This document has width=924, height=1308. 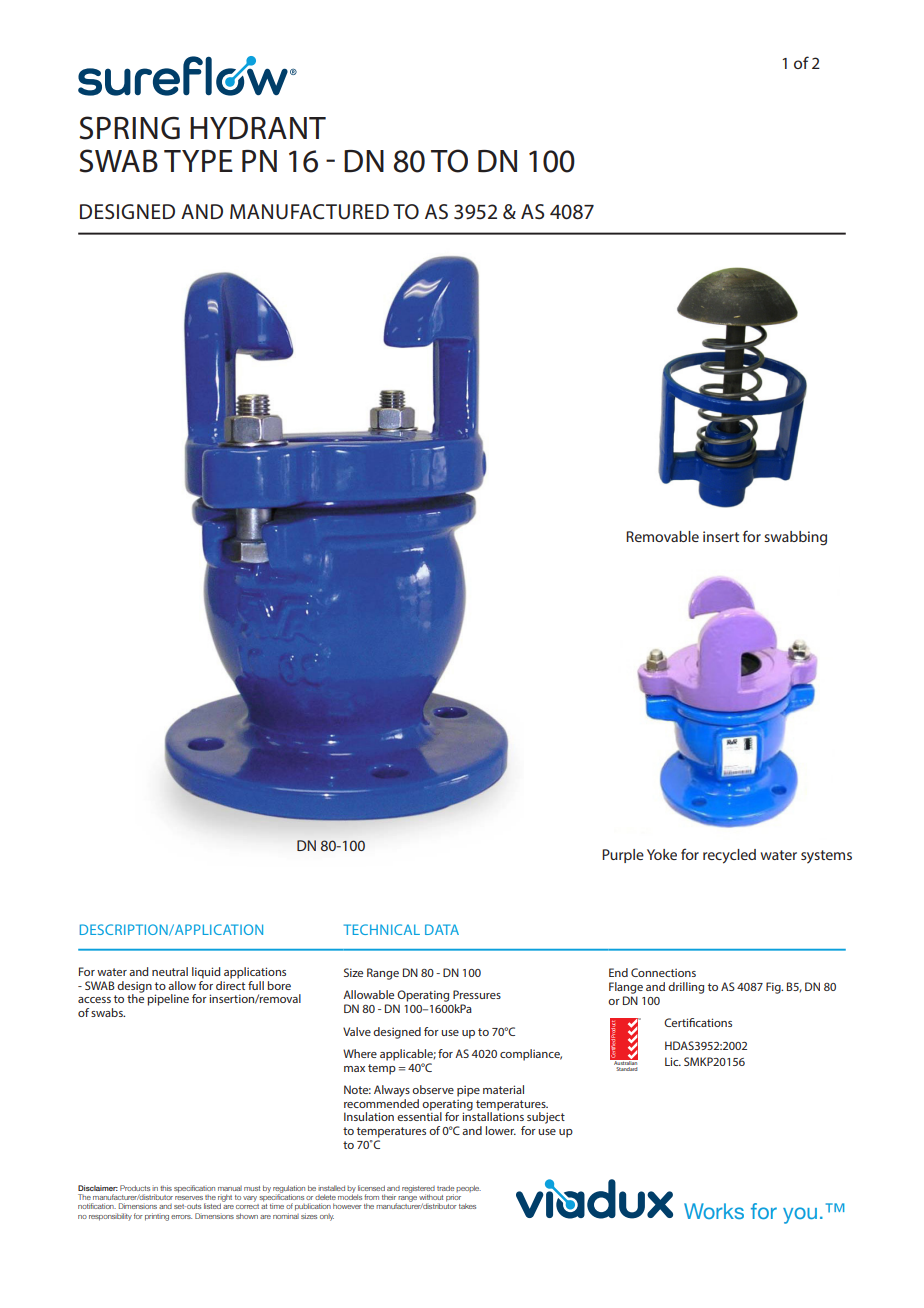 What do you see at coordinates (198, 161) in the document?
I see `TYPE` at bounding box center [198, 161].
